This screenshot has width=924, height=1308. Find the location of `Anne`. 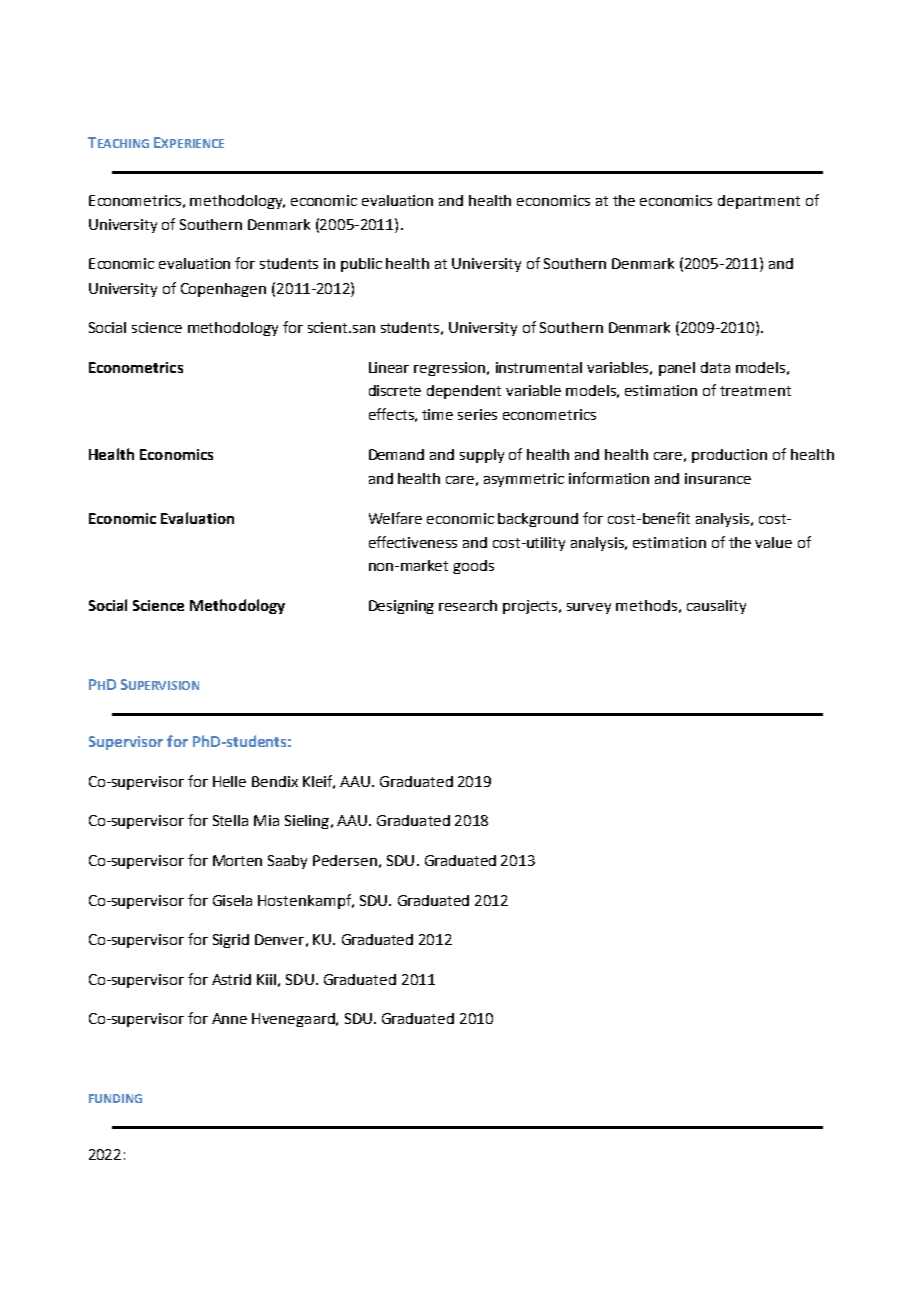

Anne is located at coordinates (229, 1018).
